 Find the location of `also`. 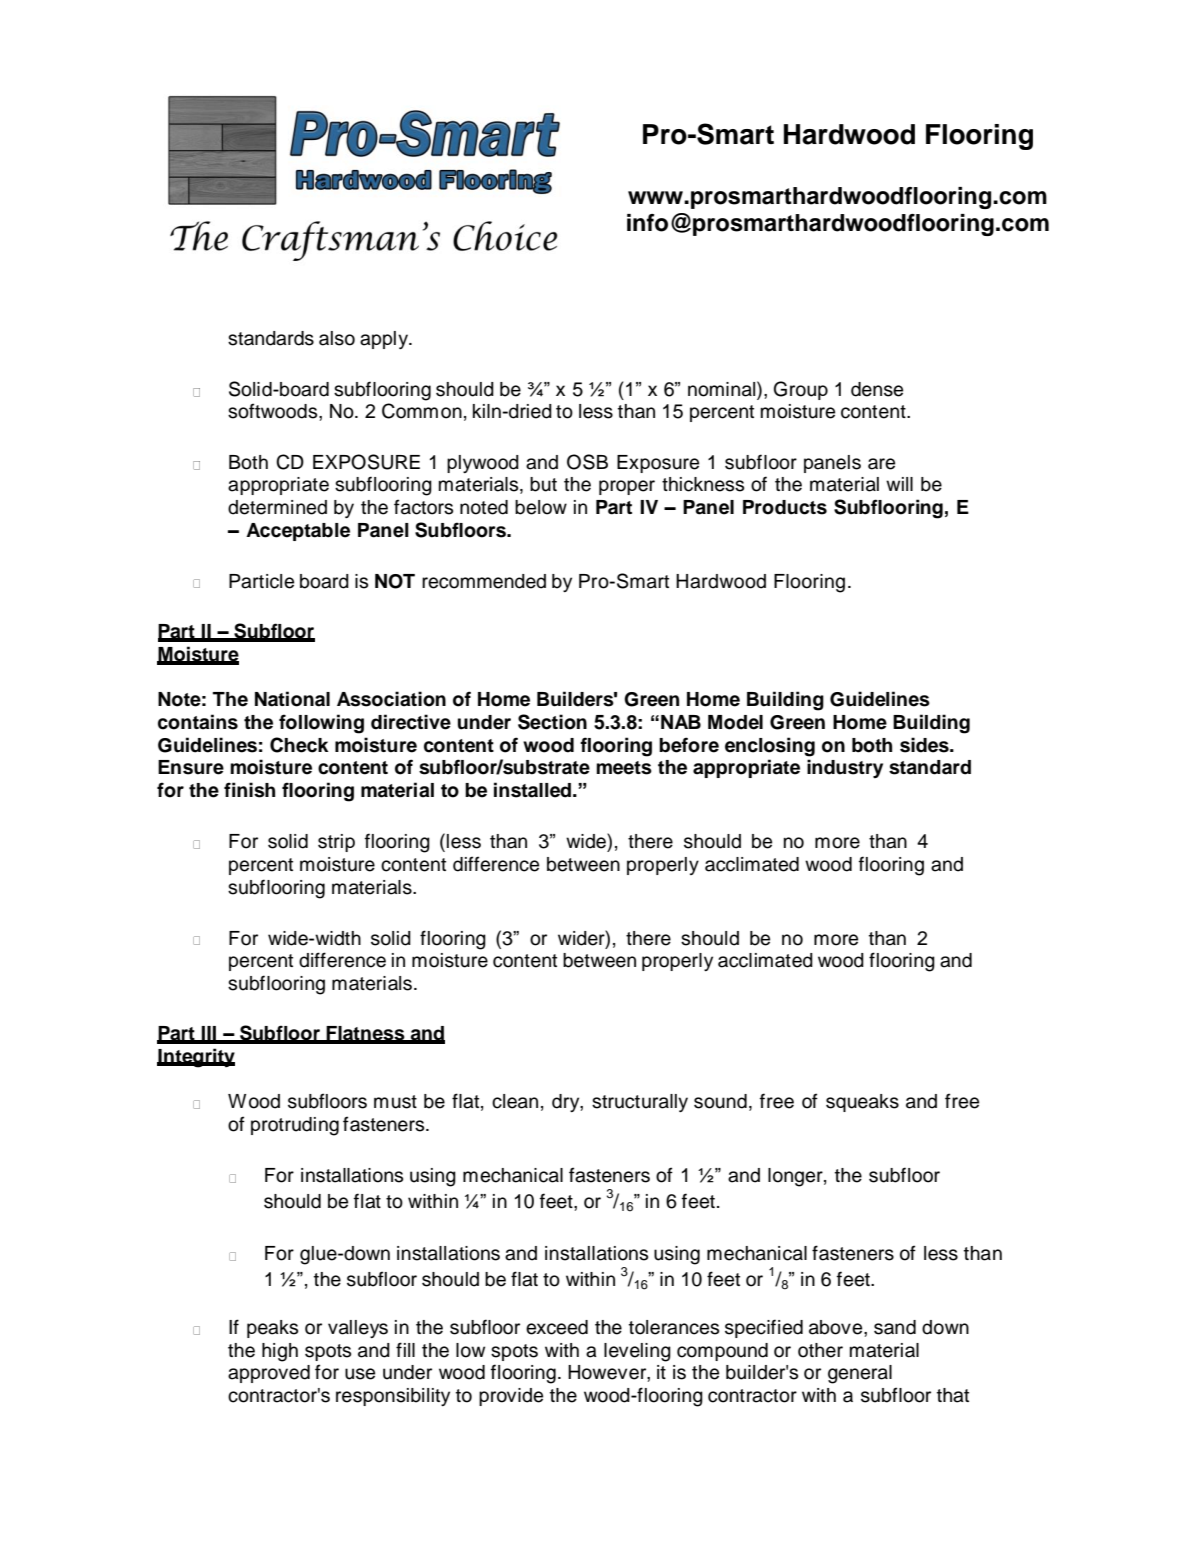

also is located at coordinates (337, 338).
